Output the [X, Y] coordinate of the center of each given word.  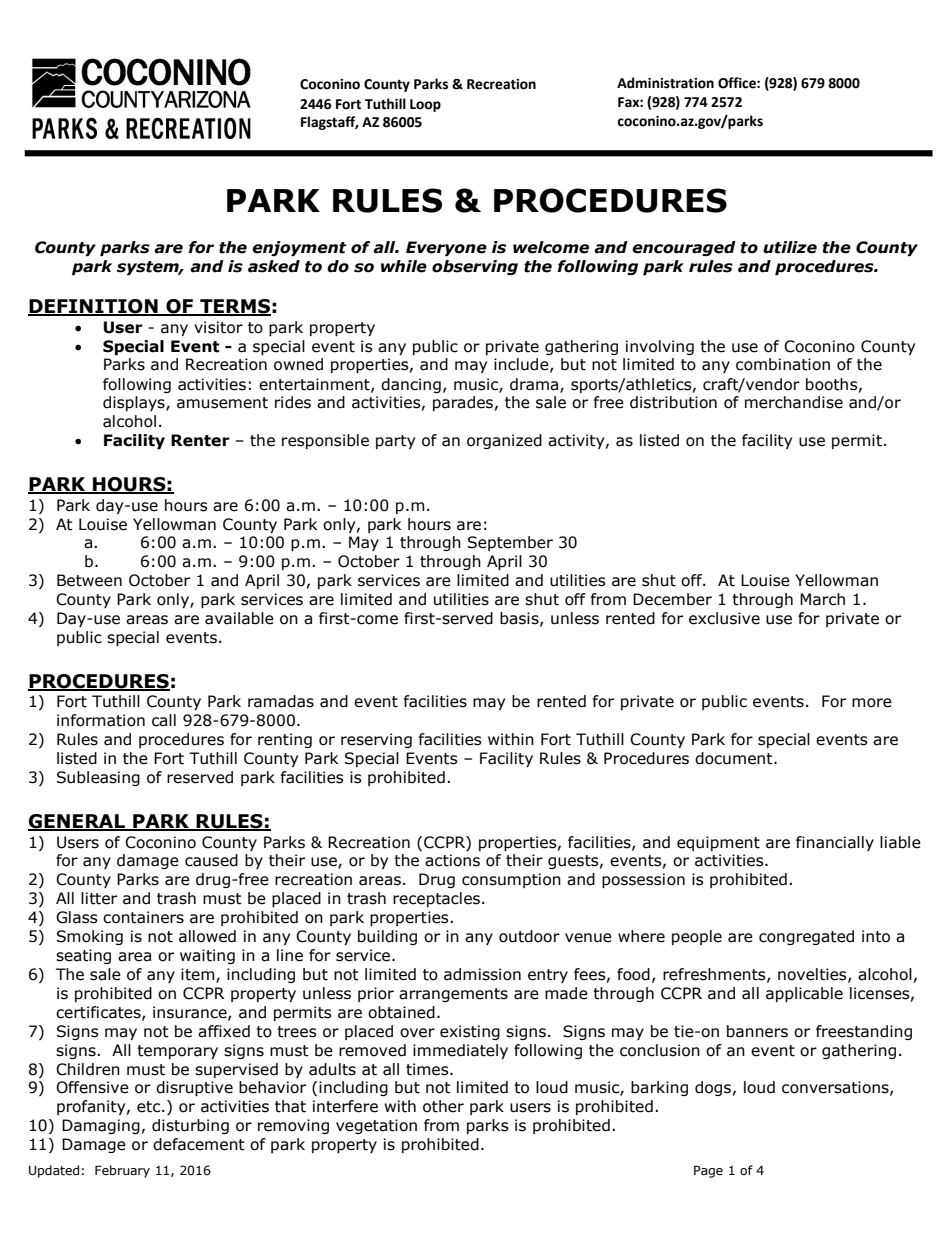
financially [835, 843]
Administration [665, 83]
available [239, 618]
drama [535, 385]
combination [783, 364]
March [822, 599]
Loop [425, 105]
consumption [511, 880]
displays [135, 403]
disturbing [190, 1126]
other [443, 1106]
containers [143, 917]
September [510, 543]
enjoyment [299, 248]
